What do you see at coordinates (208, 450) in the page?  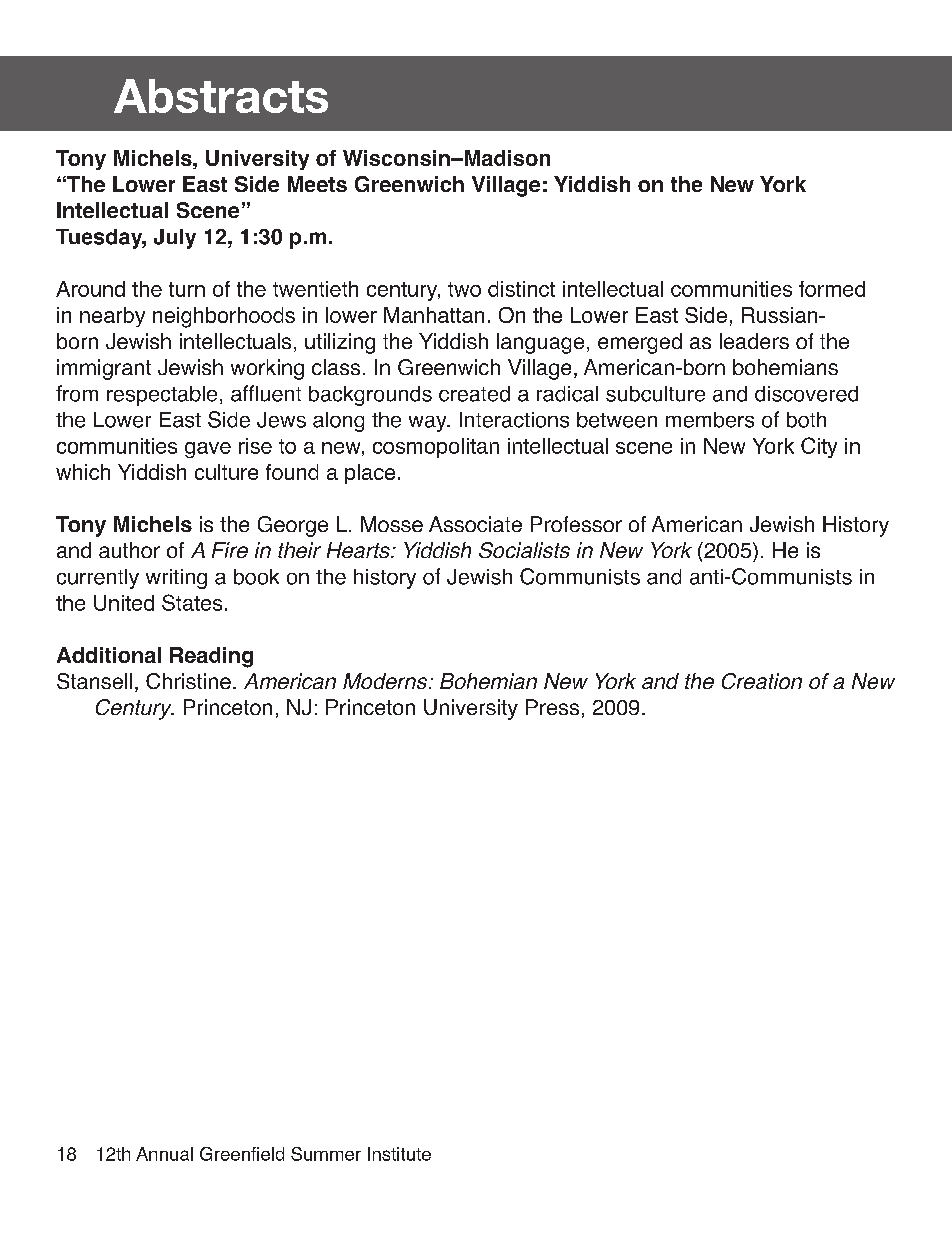 I see `gave` at bounding box center [208, 450].
